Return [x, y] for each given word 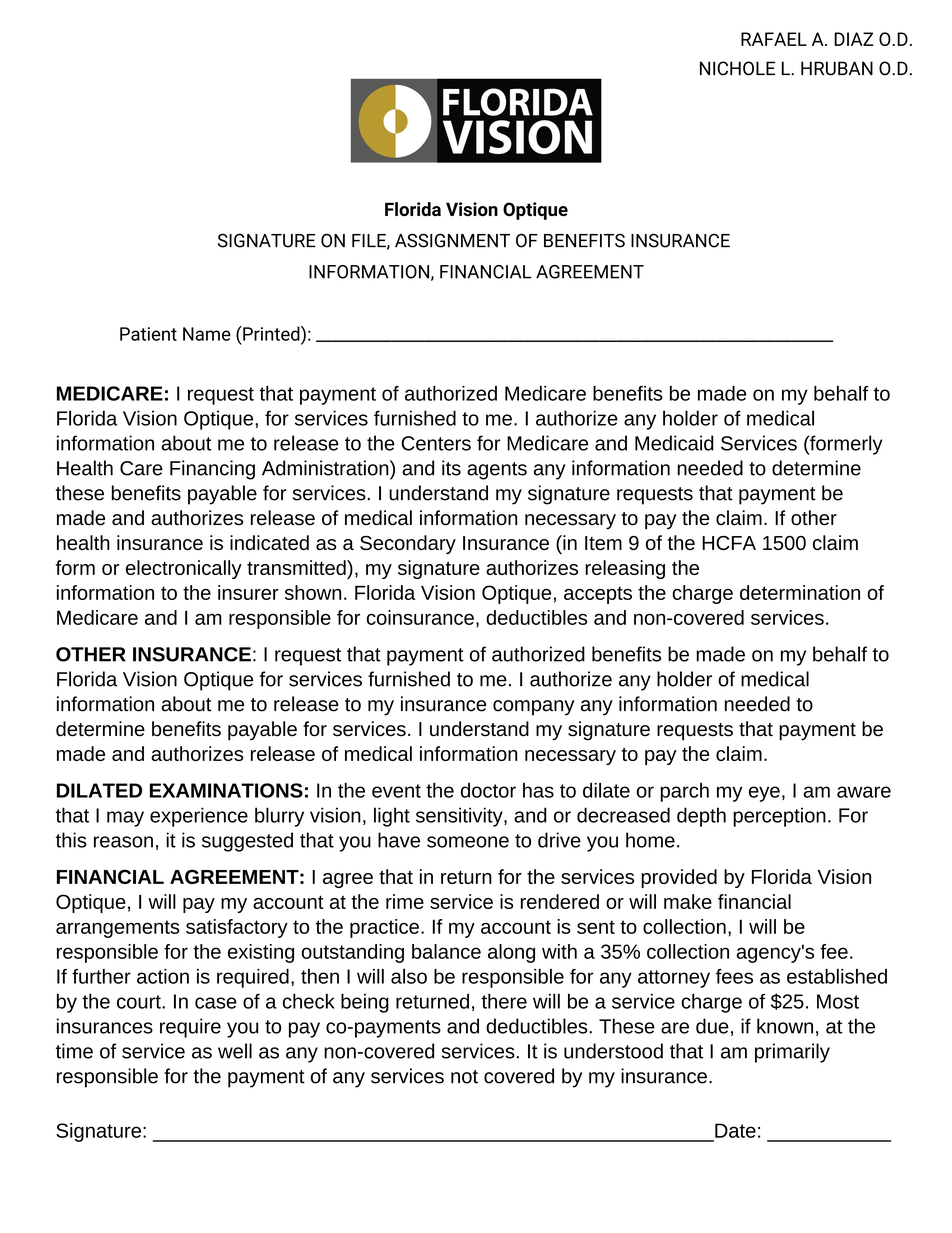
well [235, 1051]
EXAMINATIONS [226, 790]
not [464, 1077]
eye [764, 794]
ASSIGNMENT [452, 240]
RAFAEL [774, 39]
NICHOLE [737, 68]
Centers [436, 443]
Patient [148, 334]
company [533, 708]
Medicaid [674, 443]
